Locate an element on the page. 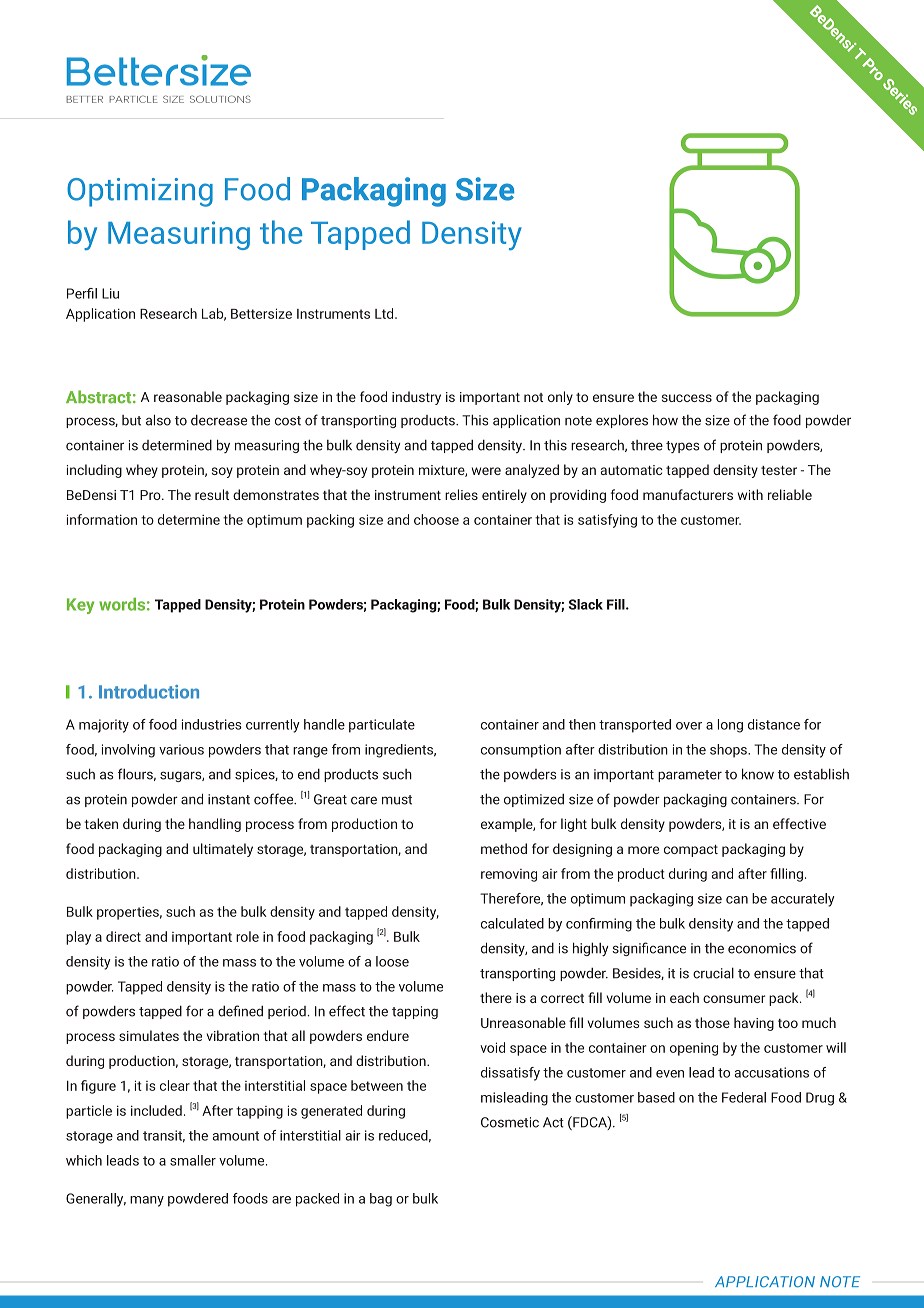 Image resolution: width=924 pixels, height=1308 pixels. bag is located at coordinates (381, 1200).
